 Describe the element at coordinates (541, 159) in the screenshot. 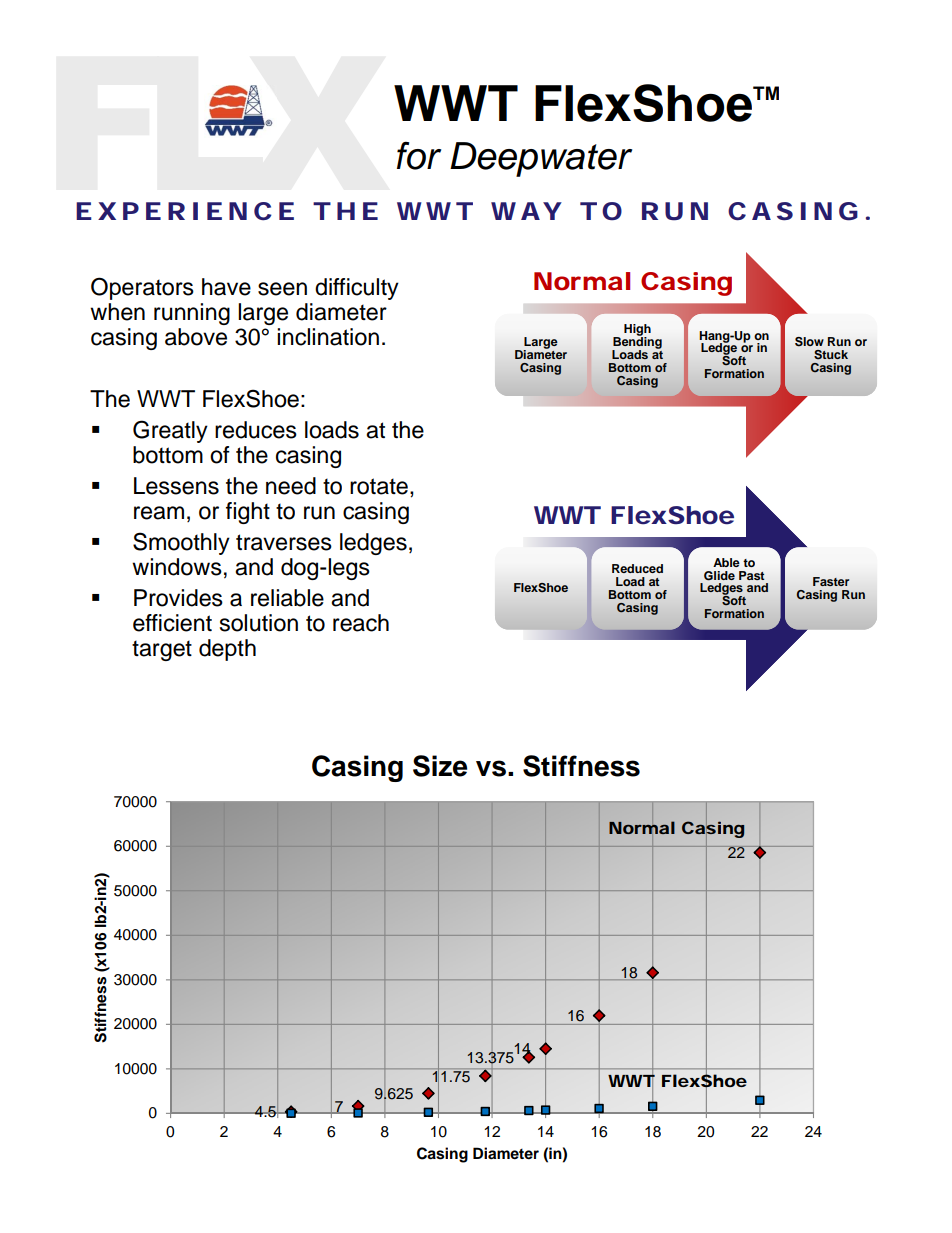

I see `Deepwater` at that location.
